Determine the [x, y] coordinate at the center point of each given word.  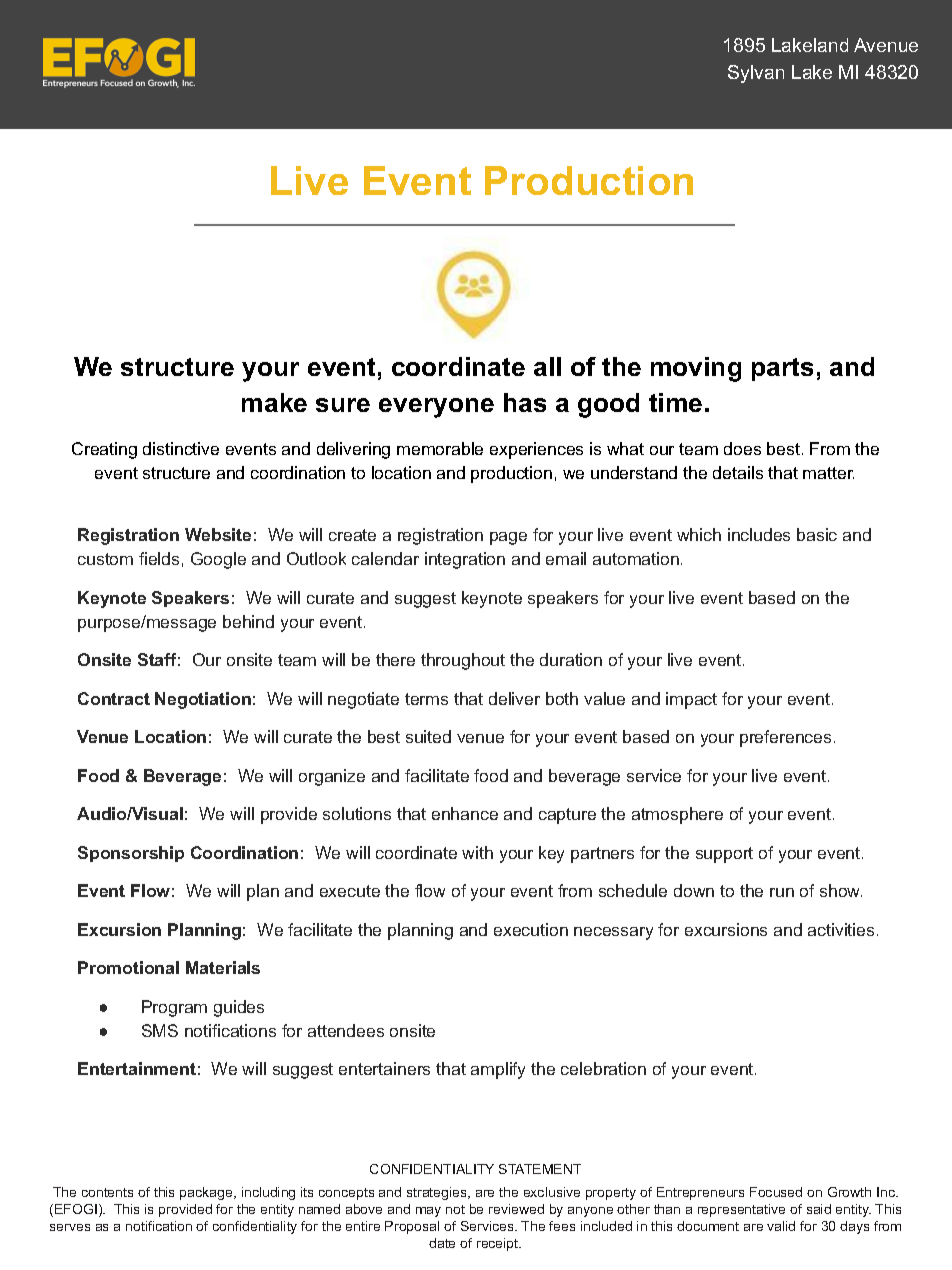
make [274, 402]
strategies [438, 1193]
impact [691, 700]
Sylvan [756, 74]
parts [782, 369]
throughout [463, 661]
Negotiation [203, 700]
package [207, 1193]
